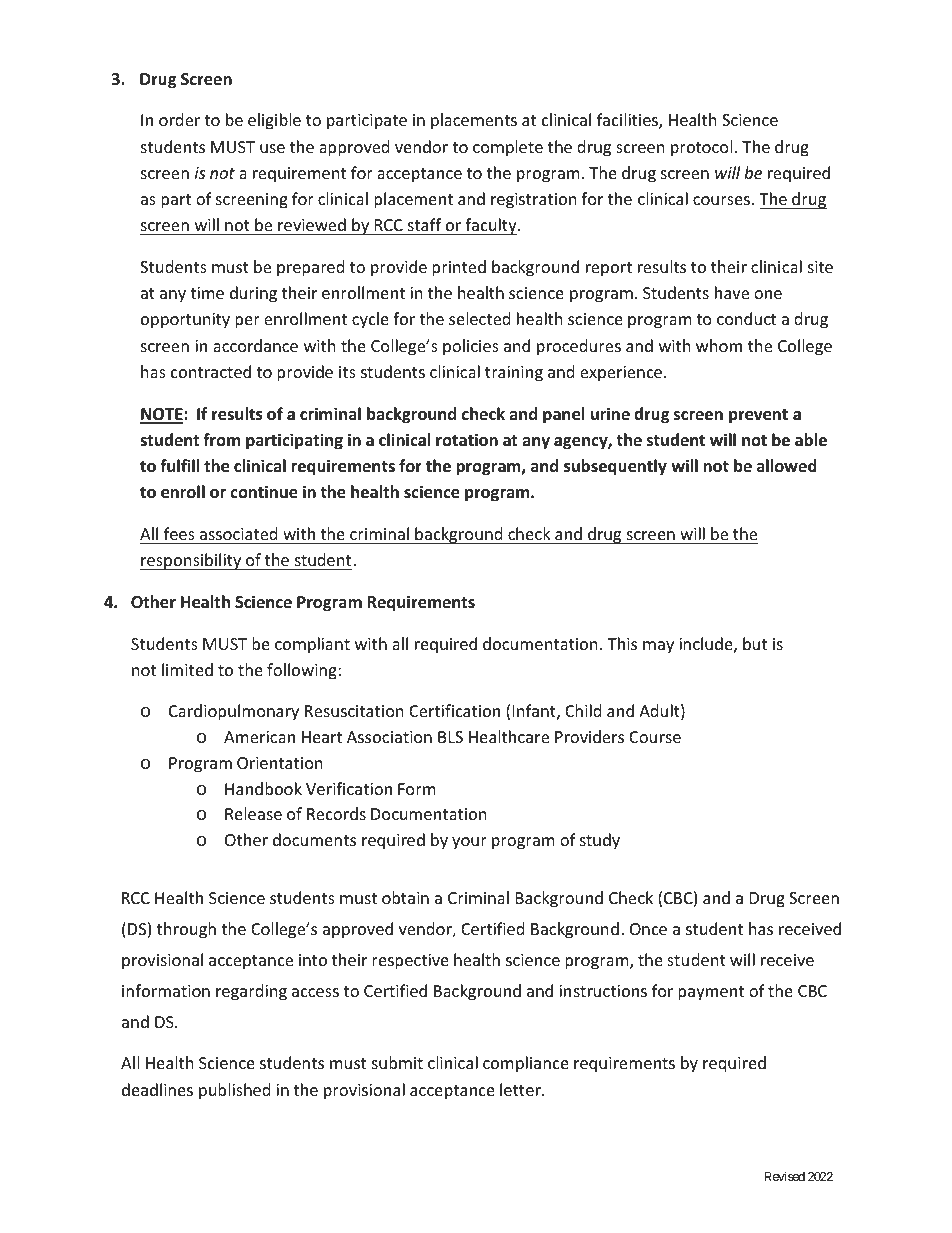 The height and width of the screenshot is (1233, 952). I want to click on allowed, so click(787, 466).
